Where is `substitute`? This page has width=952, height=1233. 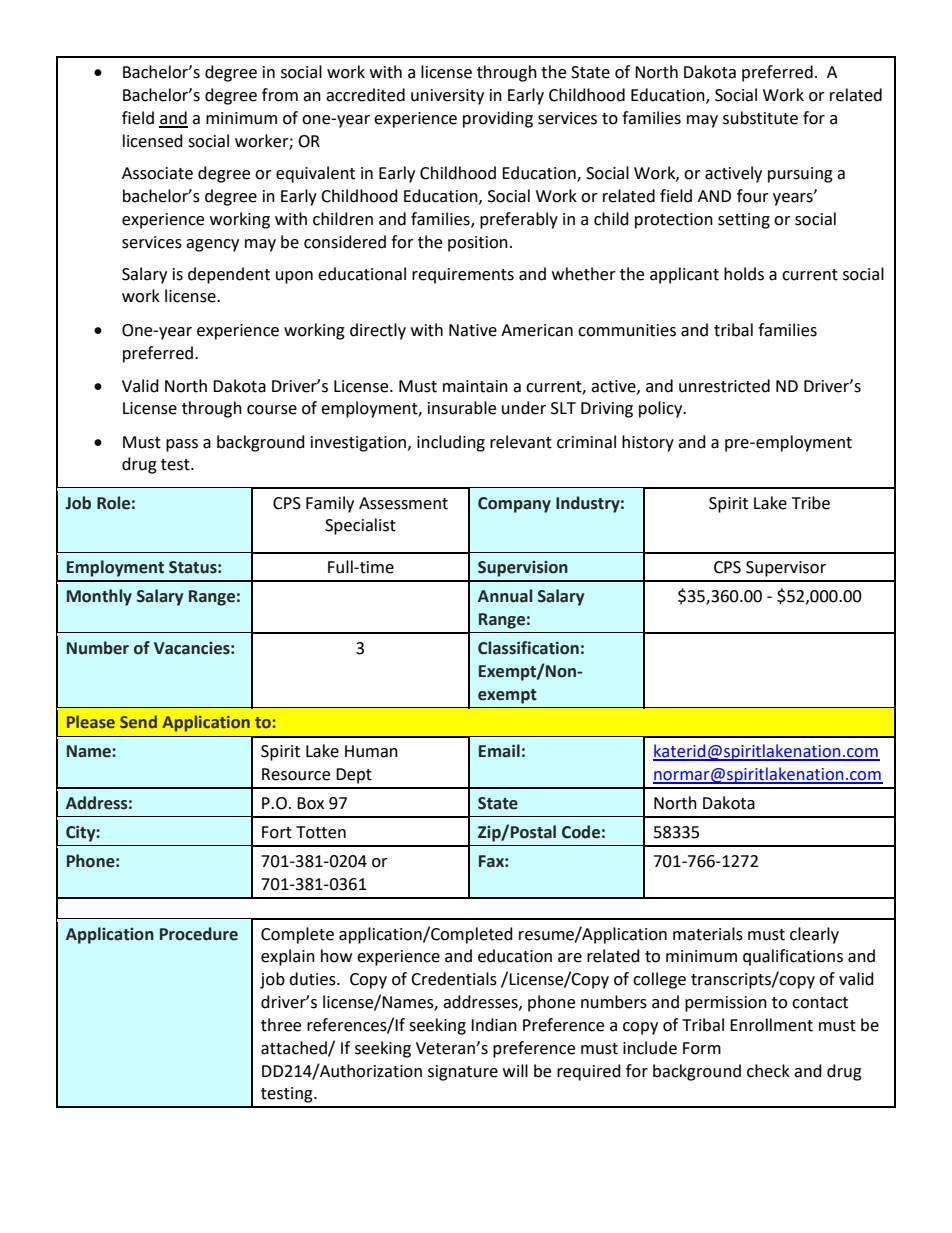
substitute is located at coordinates (760, 118).
